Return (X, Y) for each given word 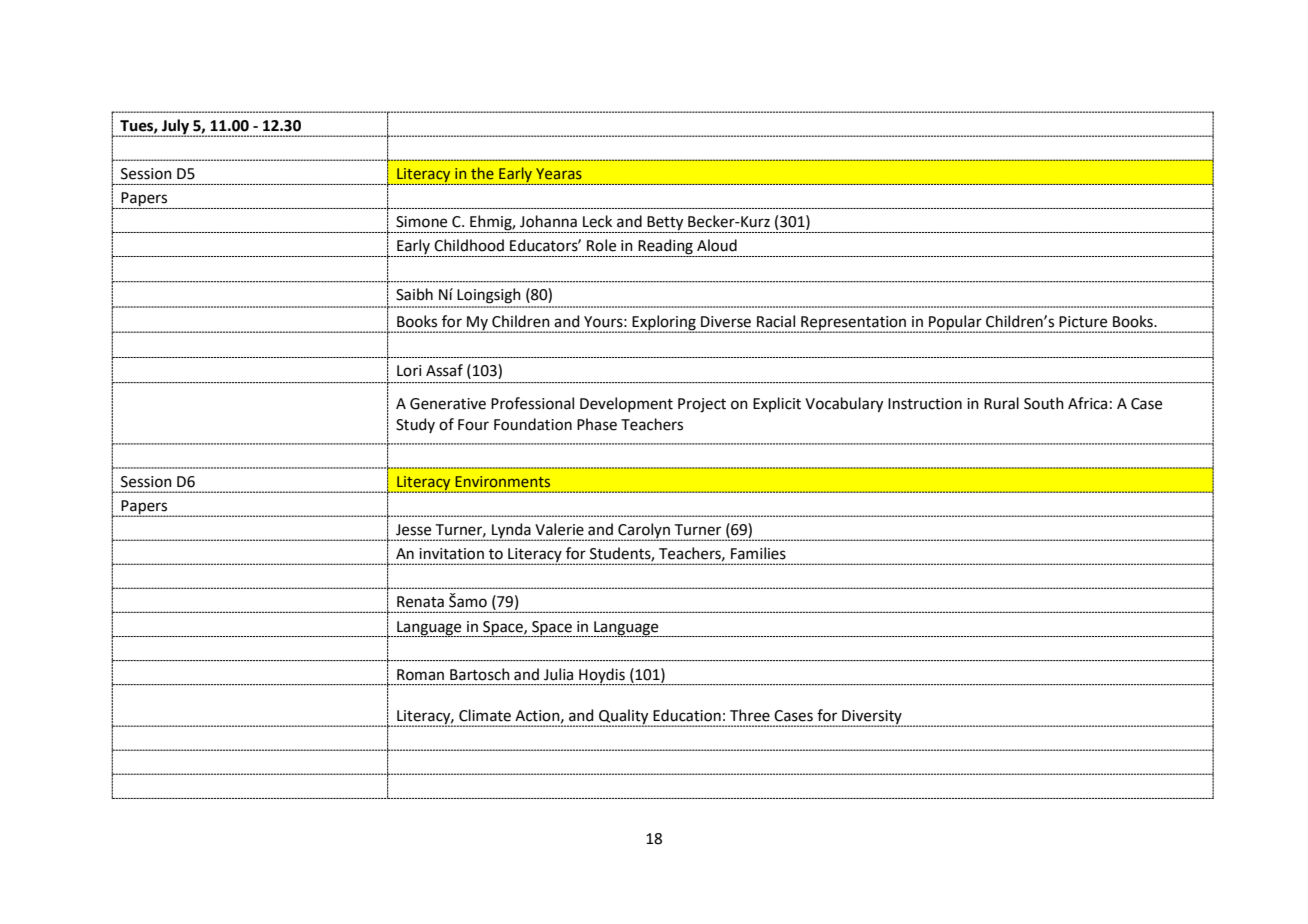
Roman (420, 675)
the (482, 173)
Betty (665, 224)
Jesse (413, 530)
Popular (956, 324)
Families (758, 553)
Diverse (726, 322)
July (175, 128)
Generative (448, 404)
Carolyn (644, 532)
